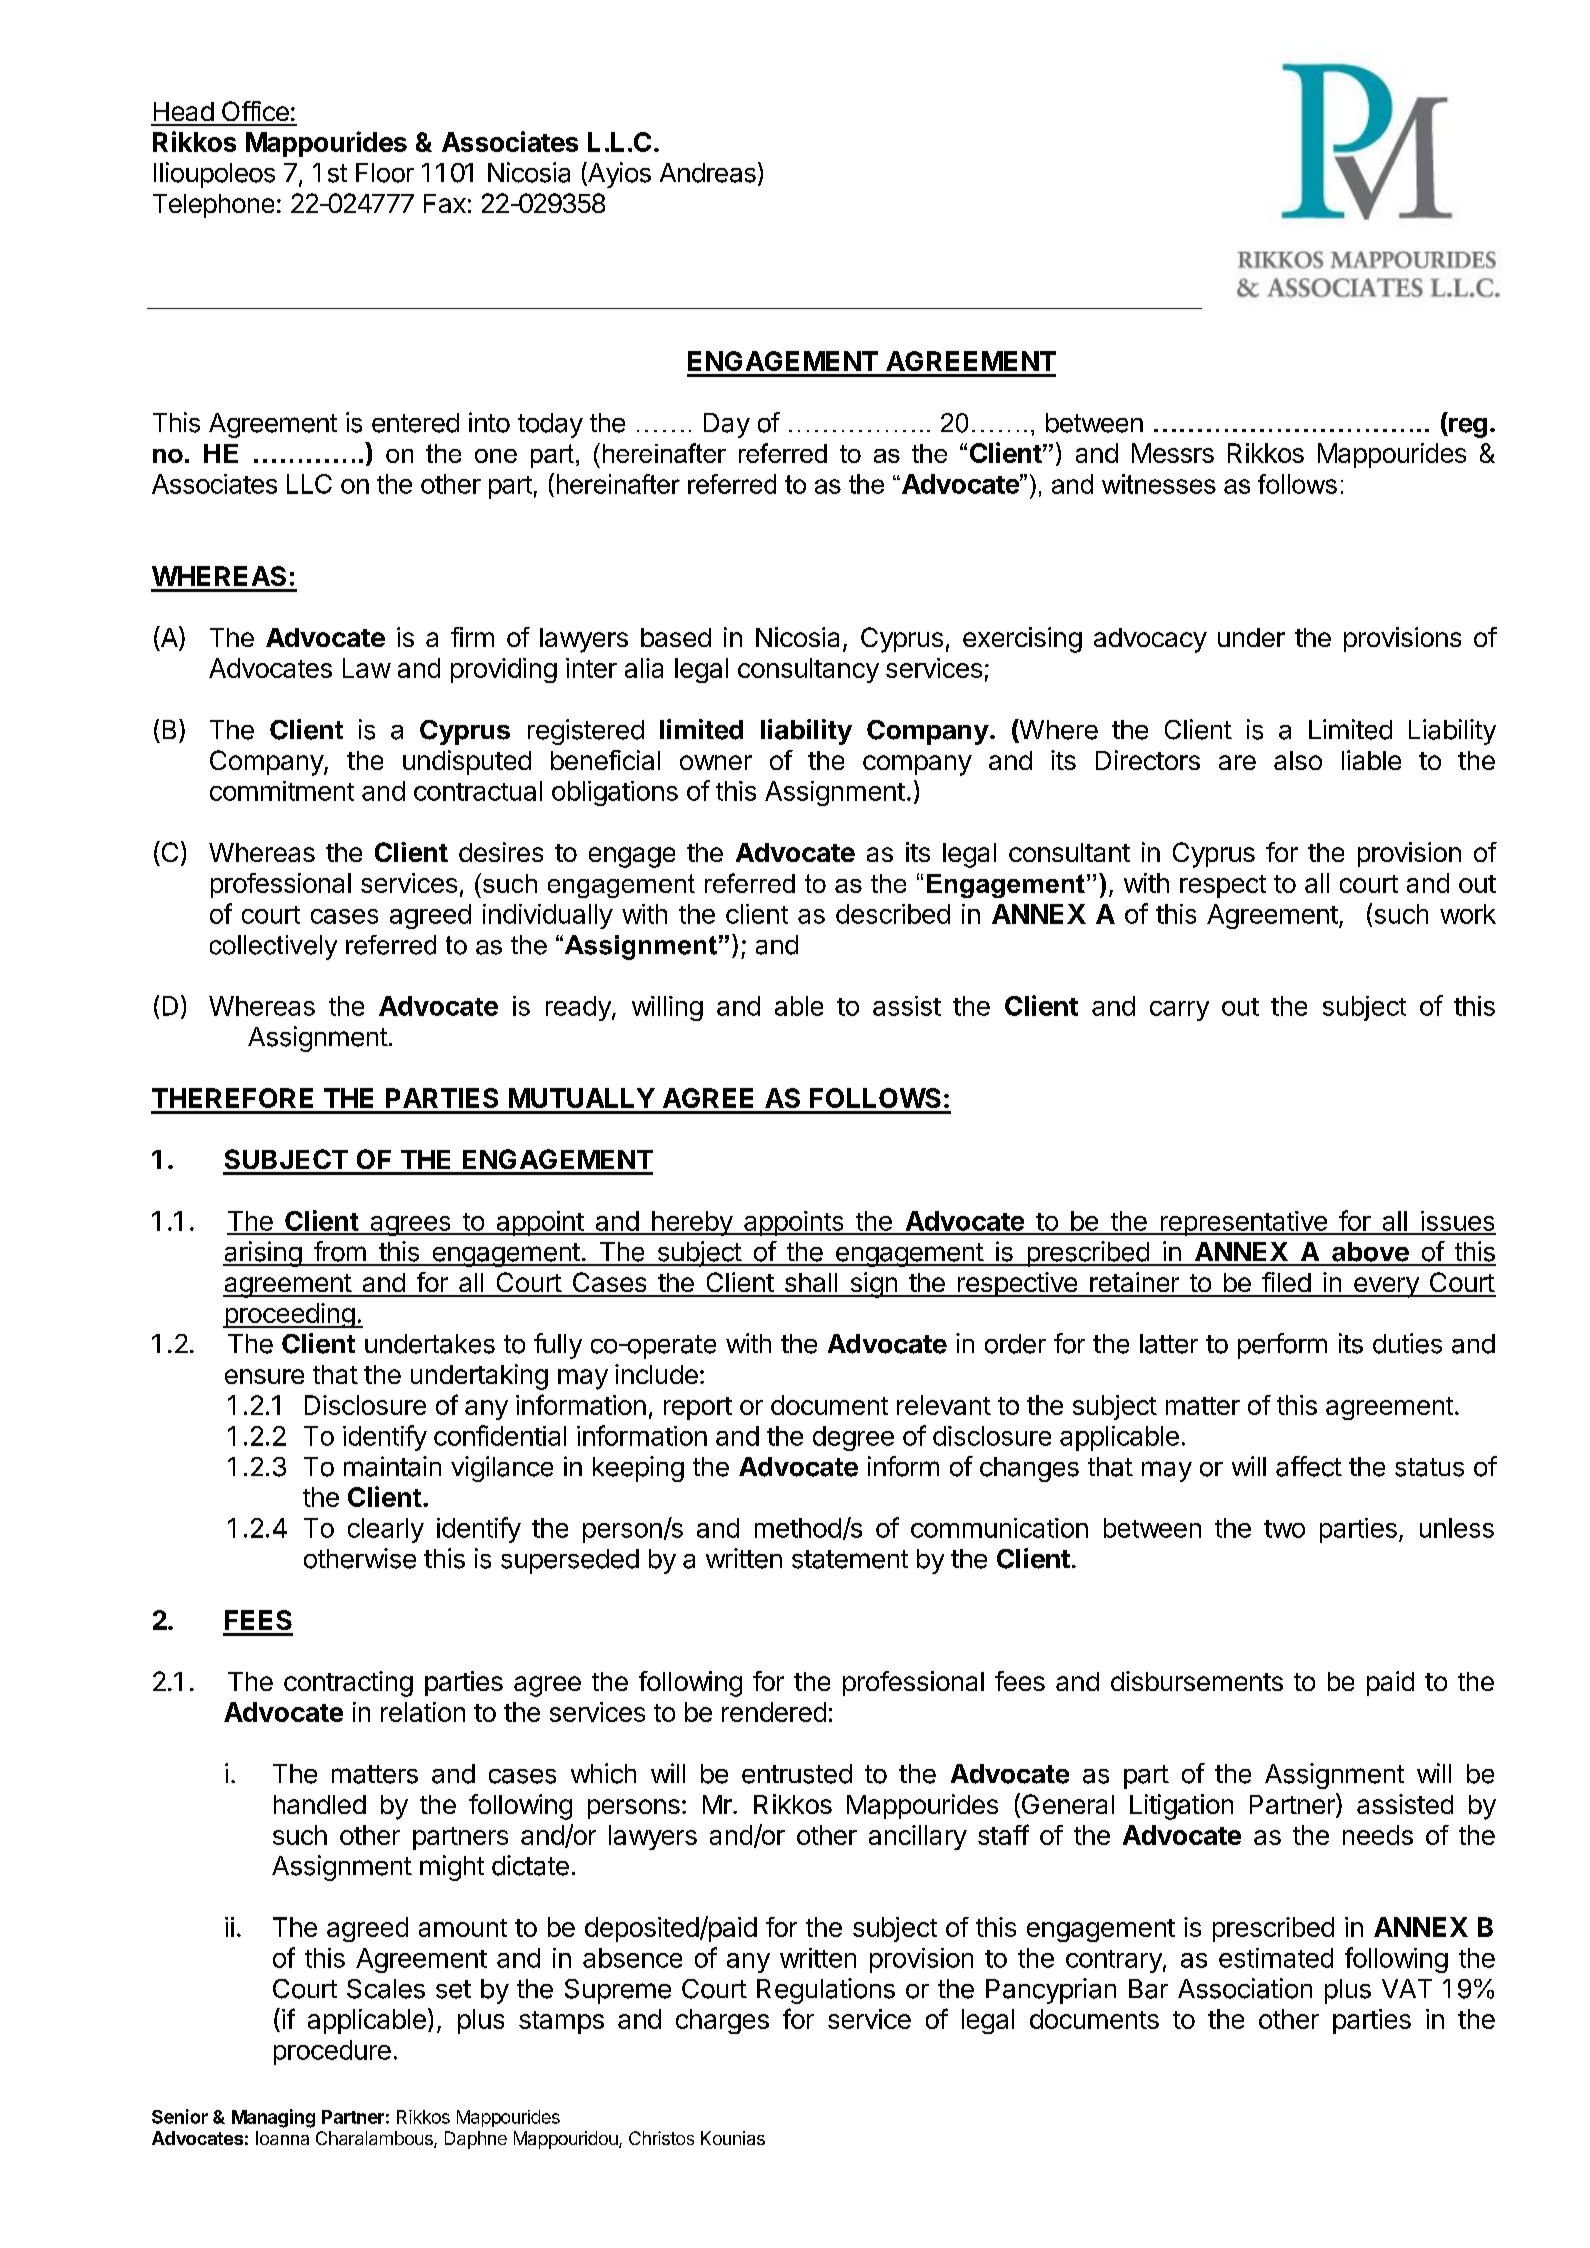 This image has width=1590, height=2248. What do you see at coordinates (1284, 1529) in the image?
I see `two` at bounding box center [1284, 1529].
